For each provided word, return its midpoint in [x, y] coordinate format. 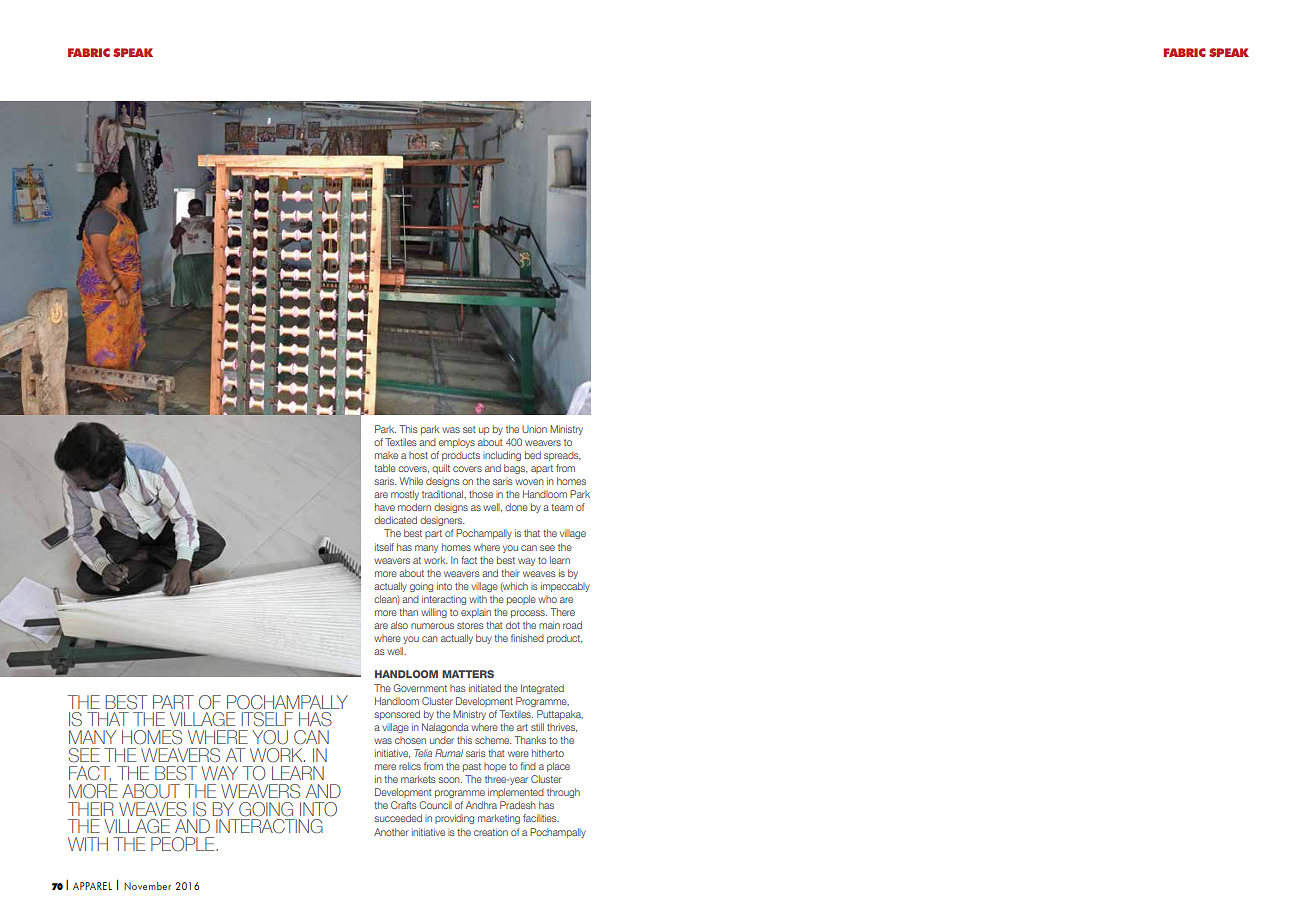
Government [420, 688]
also [399, 625]
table [385, 468]
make [386, 455]
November [147, 886]
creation [491, 832]
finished [527, 638]
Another [391, 832]
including [502, 456]
